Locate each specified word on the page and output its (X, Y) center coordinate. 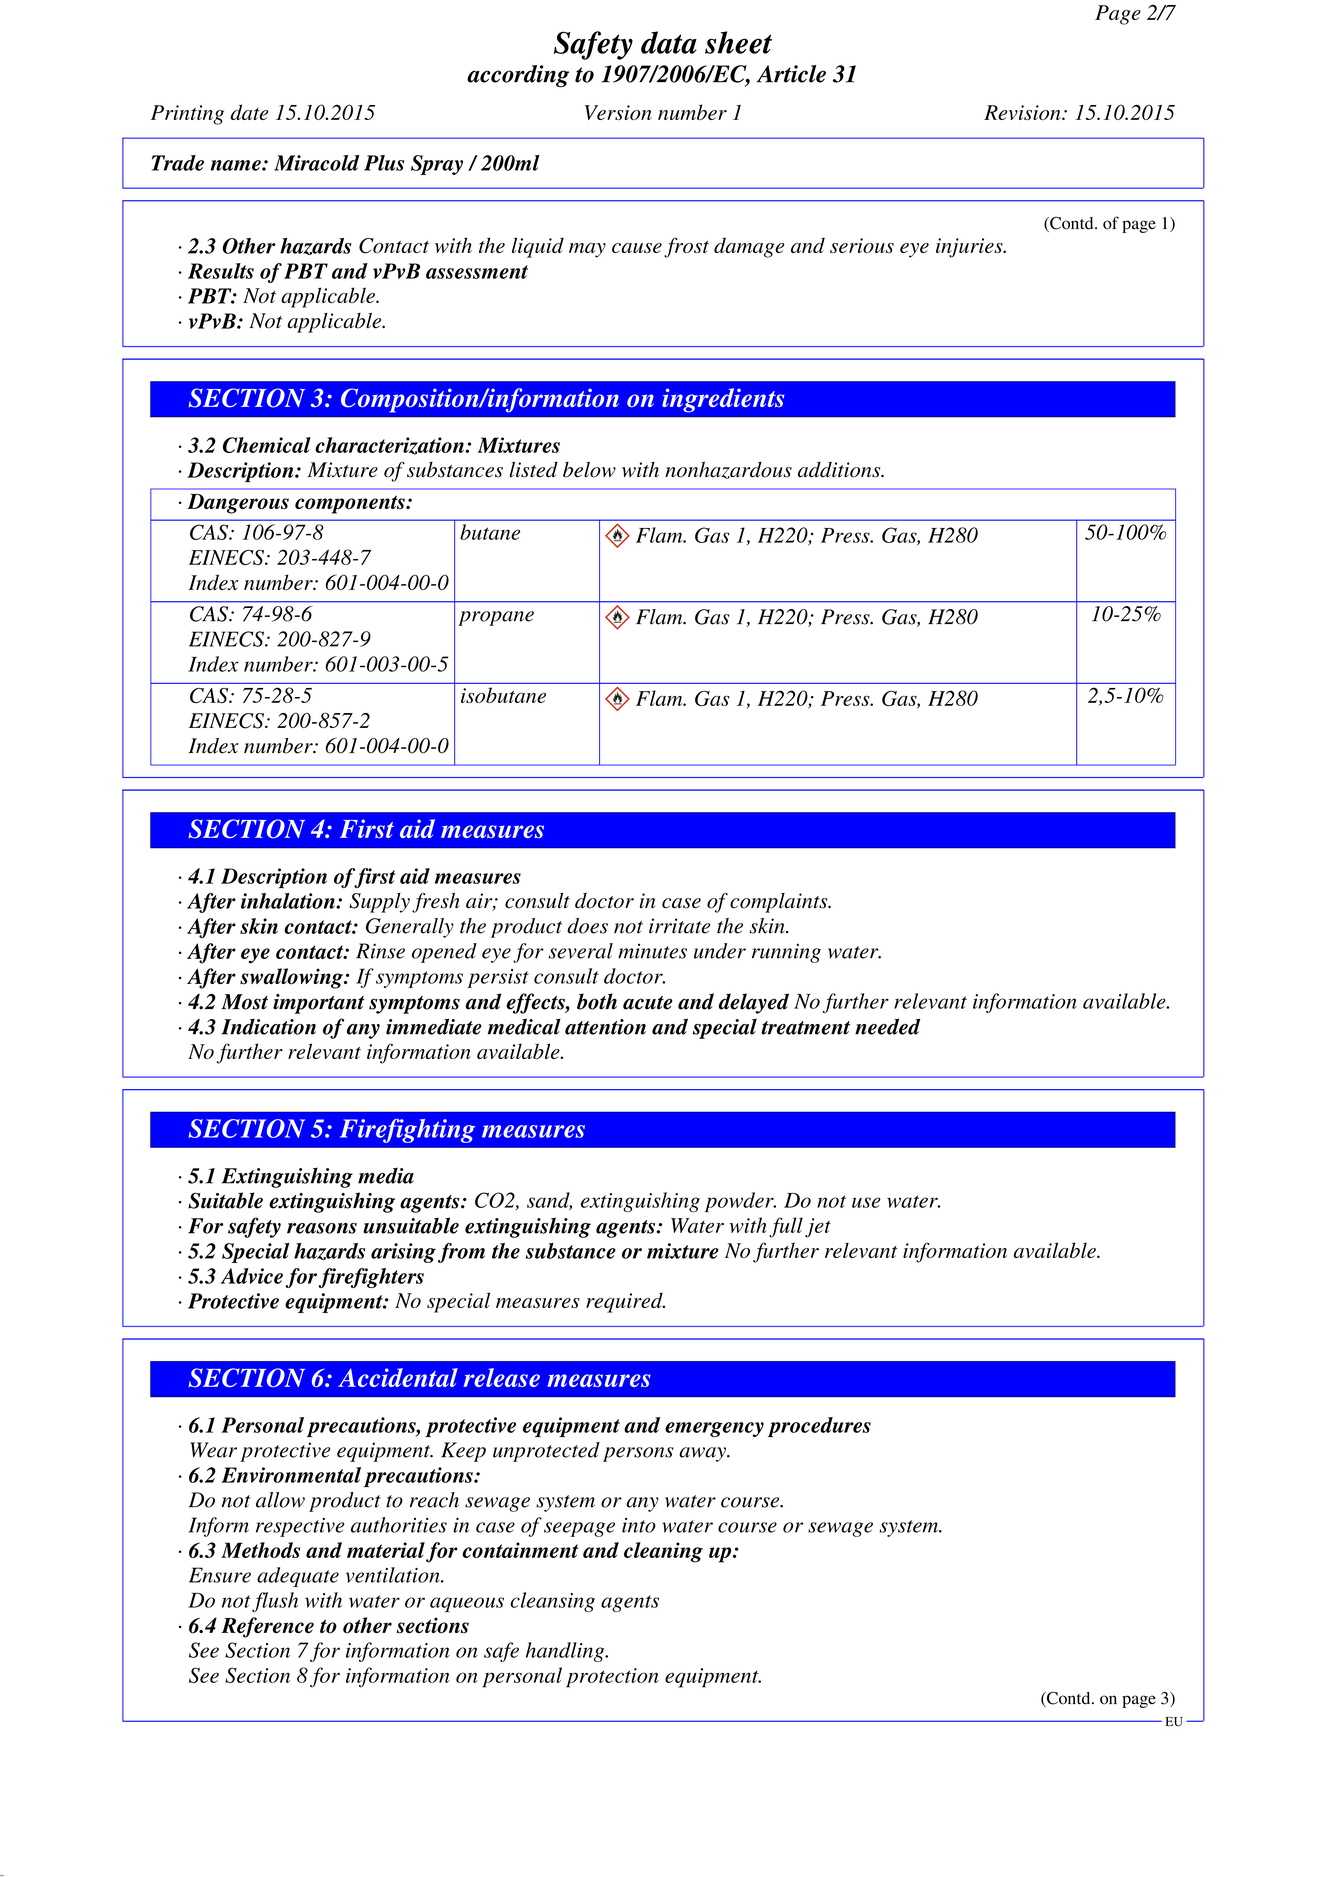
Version (618, 112)
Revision (1023, 112)
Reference (267, 1627)
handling (566, 1652)
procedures (819, 1427)
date (249, 112)
